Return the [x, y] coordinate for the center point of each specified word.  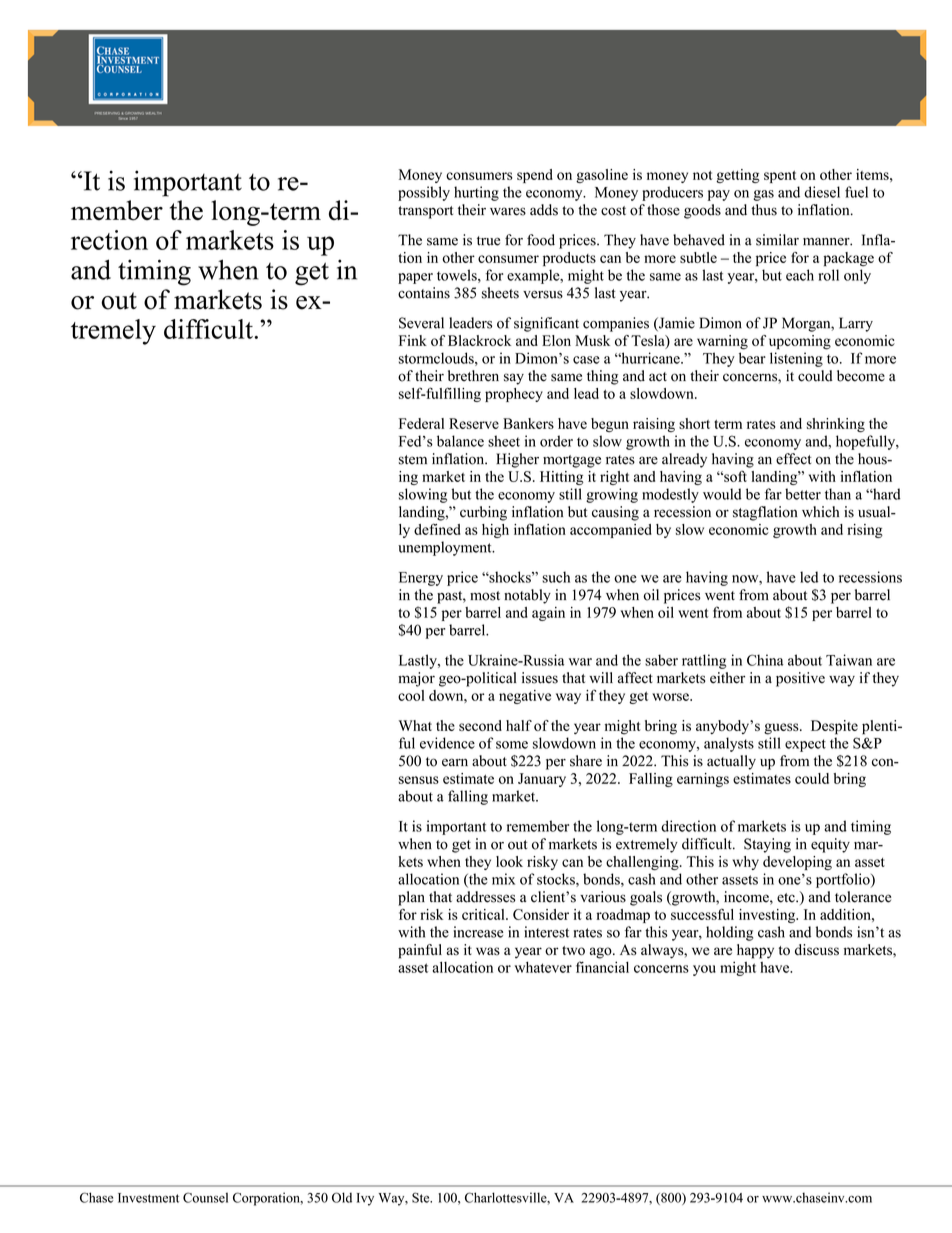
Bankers [528, 423]
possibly [424, 193]
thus [764, 210]
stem [413, 460]
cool [411, 695]
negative [525, 697]
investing [768, 916]
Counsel [205, 1197]
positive [800, 679]
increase [478, 932]
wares [508, 211]
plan [411, 898]
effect [794, 459]
